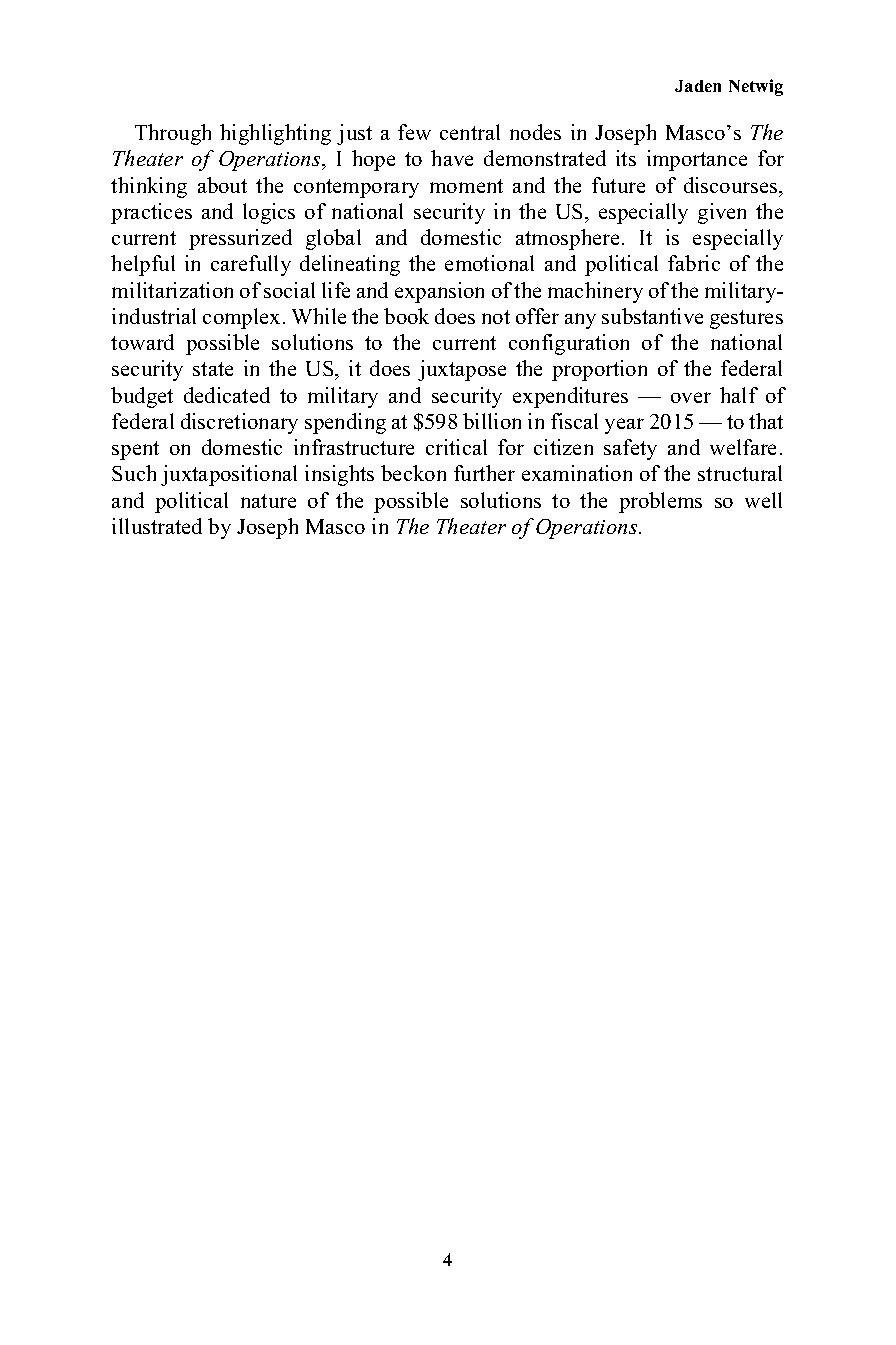  I want to click on Jaden, so click(698, 86).
